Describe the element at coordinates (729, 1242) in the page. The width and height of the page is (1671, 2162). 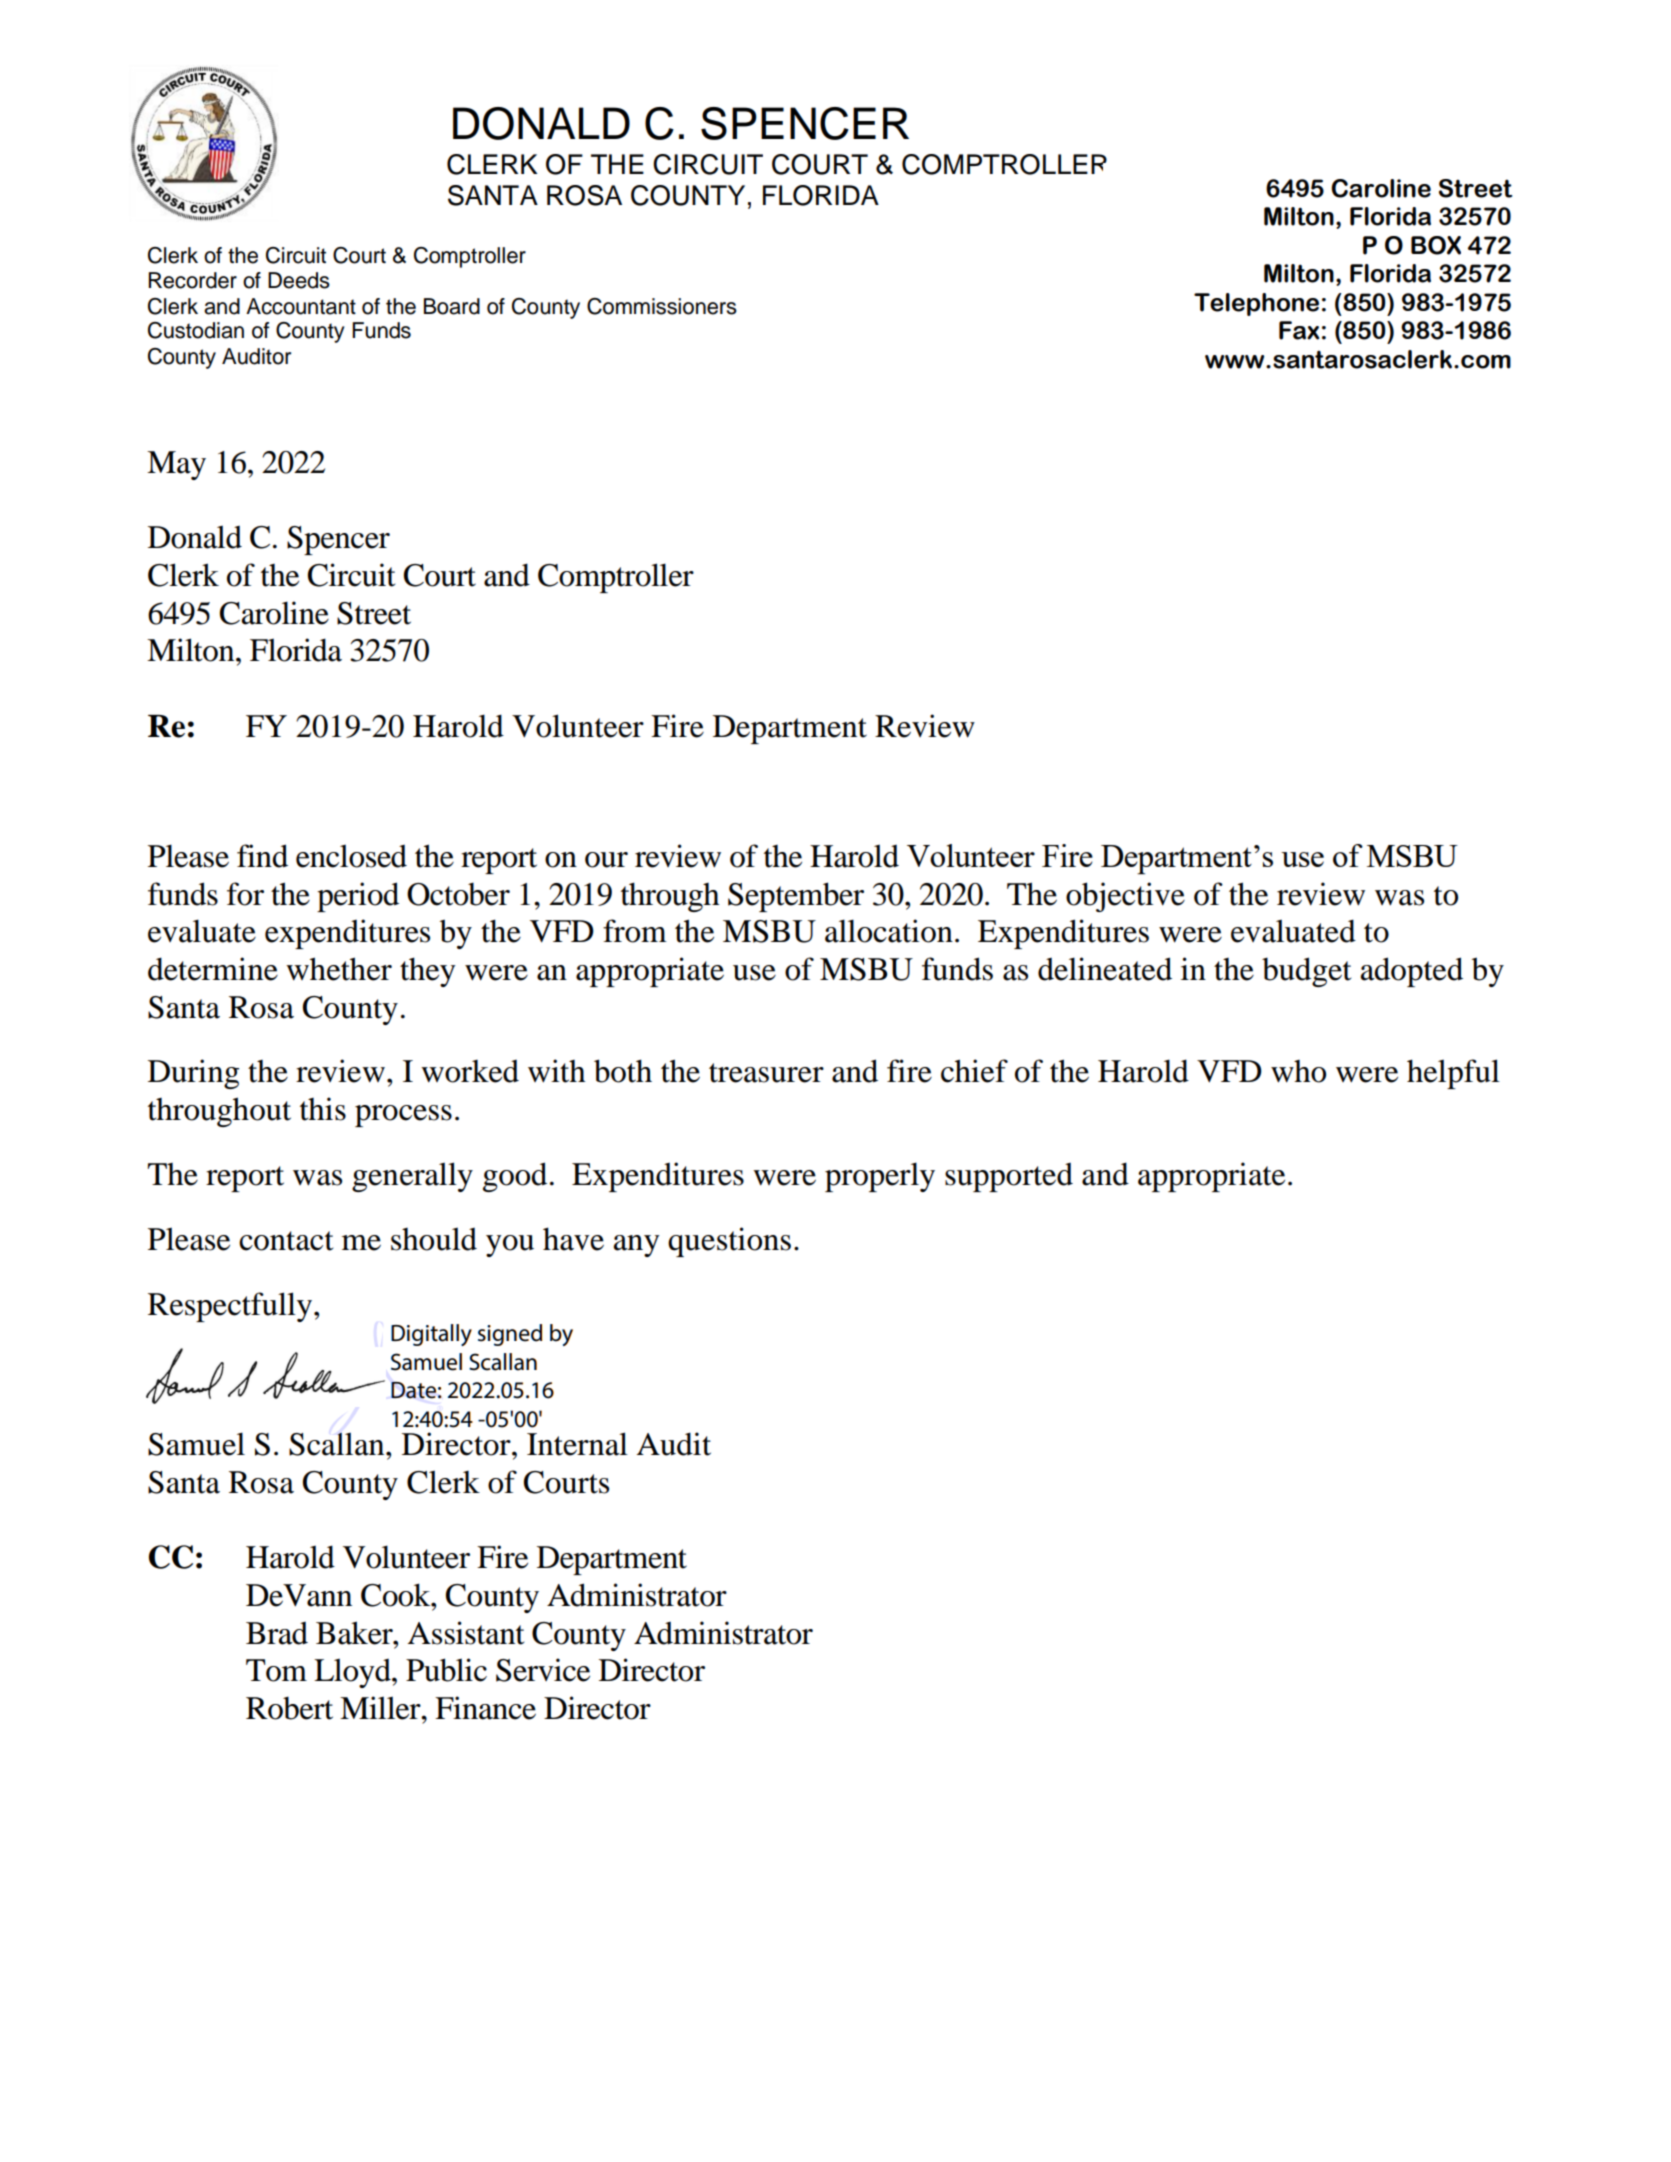
I see `questions` at that location.
